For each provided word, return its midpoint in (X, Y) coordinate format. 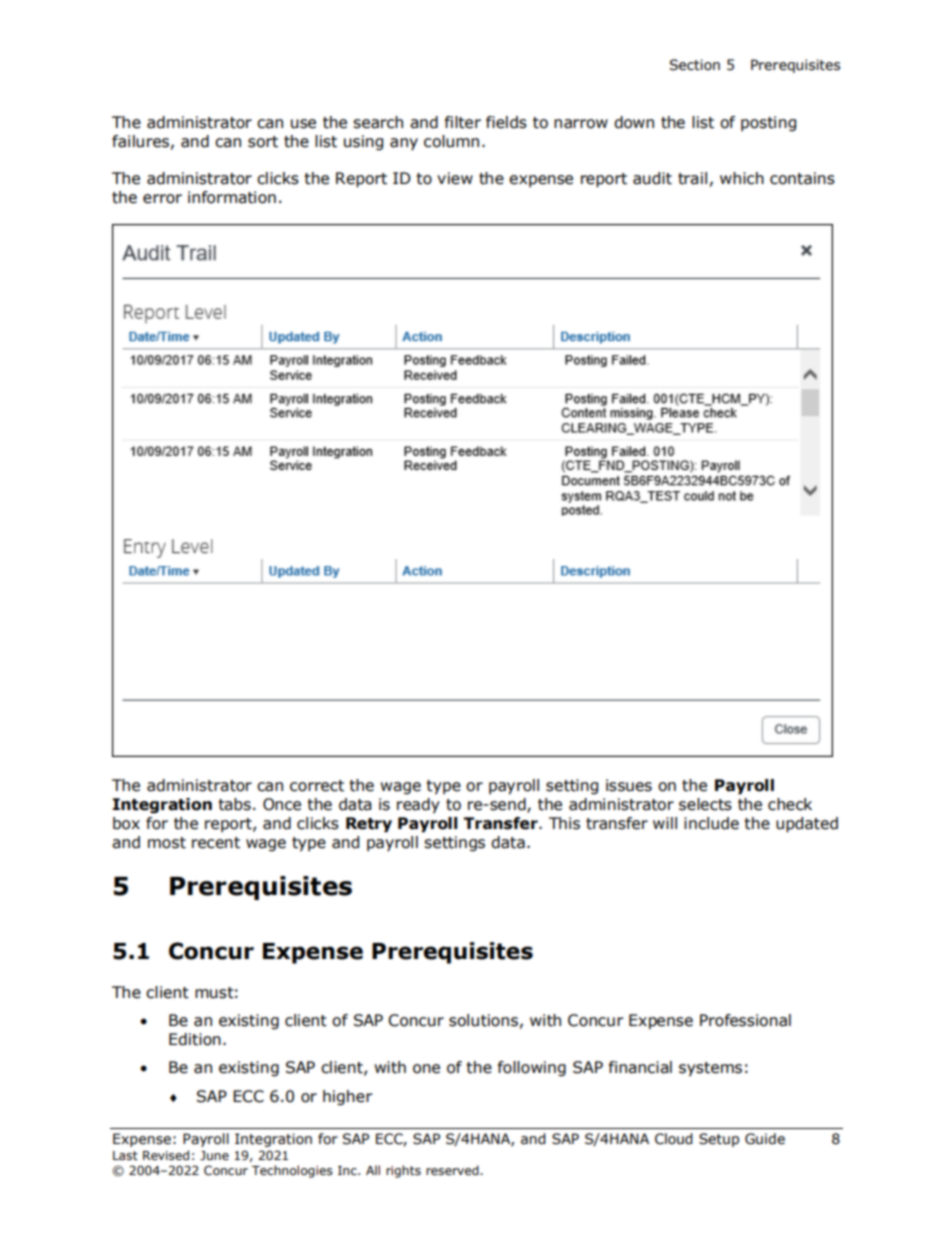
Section (694, 65)
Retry (369, 825)
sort (263, 142)
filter (463, 122)
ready (418, 806)
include (711, 823)
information (232, 197)
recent (216, 843)
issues (629, 785)
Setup (719, 1140)
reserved (453, 1170)
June (214, 1155)
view (455, 178)
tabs (235, 804)
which (742, 178)
